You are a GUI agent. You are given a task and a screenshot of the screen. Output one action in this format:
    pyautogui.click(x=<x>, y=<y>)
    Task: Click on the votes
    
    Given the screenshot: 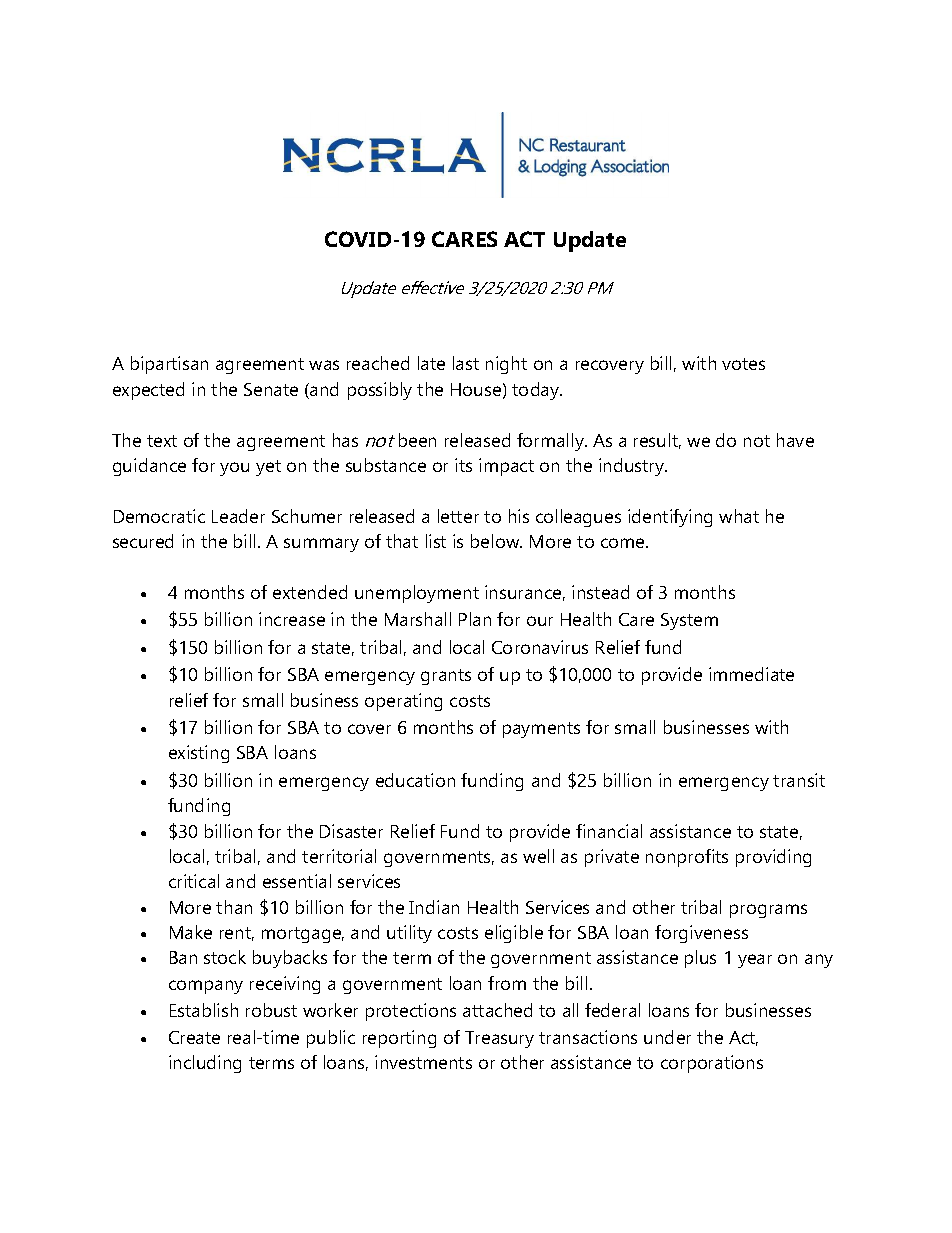 What is the action you would take?
    pyautogui.click(x=743, y=364)
